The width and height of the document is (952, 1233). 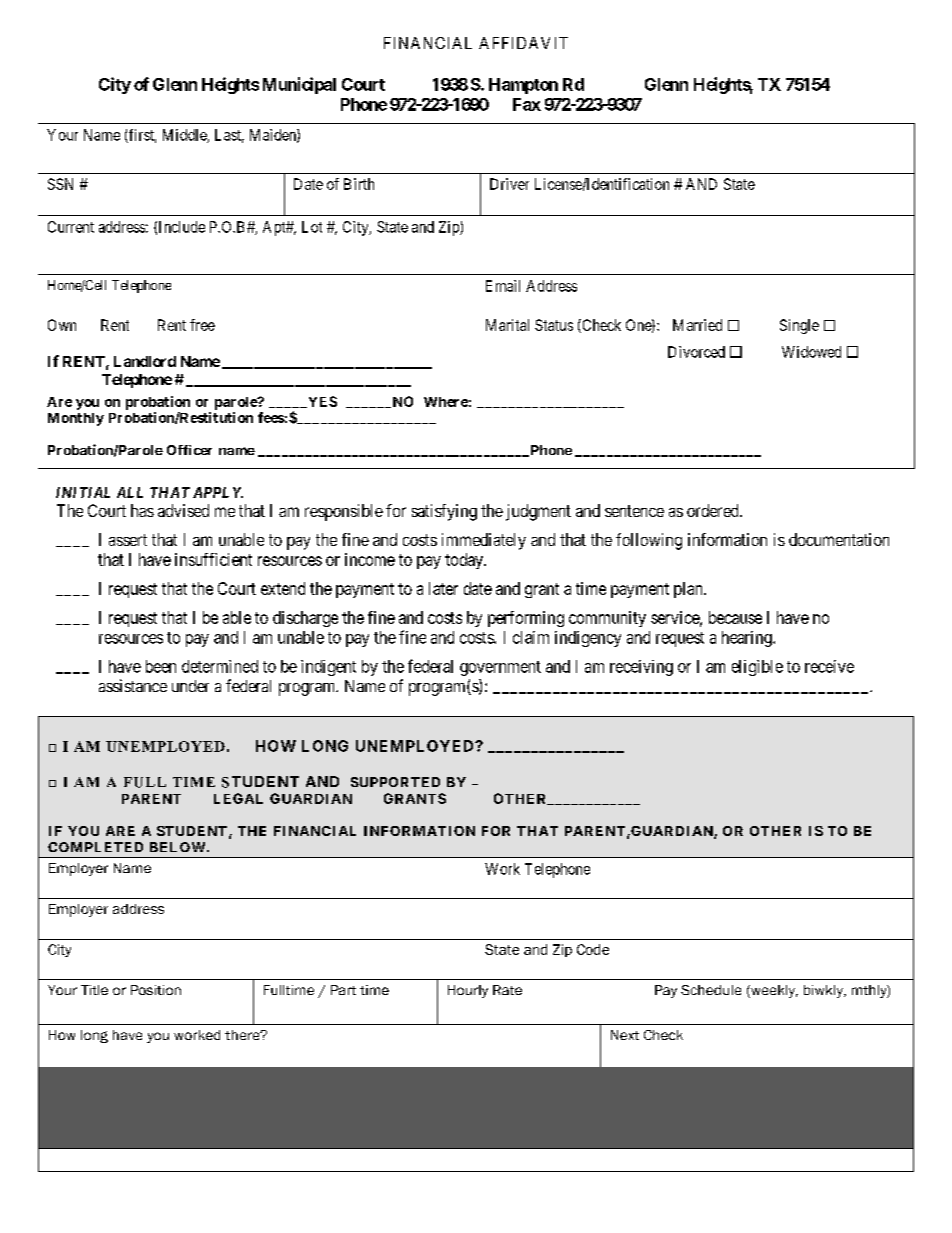 What do you see at coordinates (446, 402) in the document?
I see `Where` at bounding box center [446, 402].
